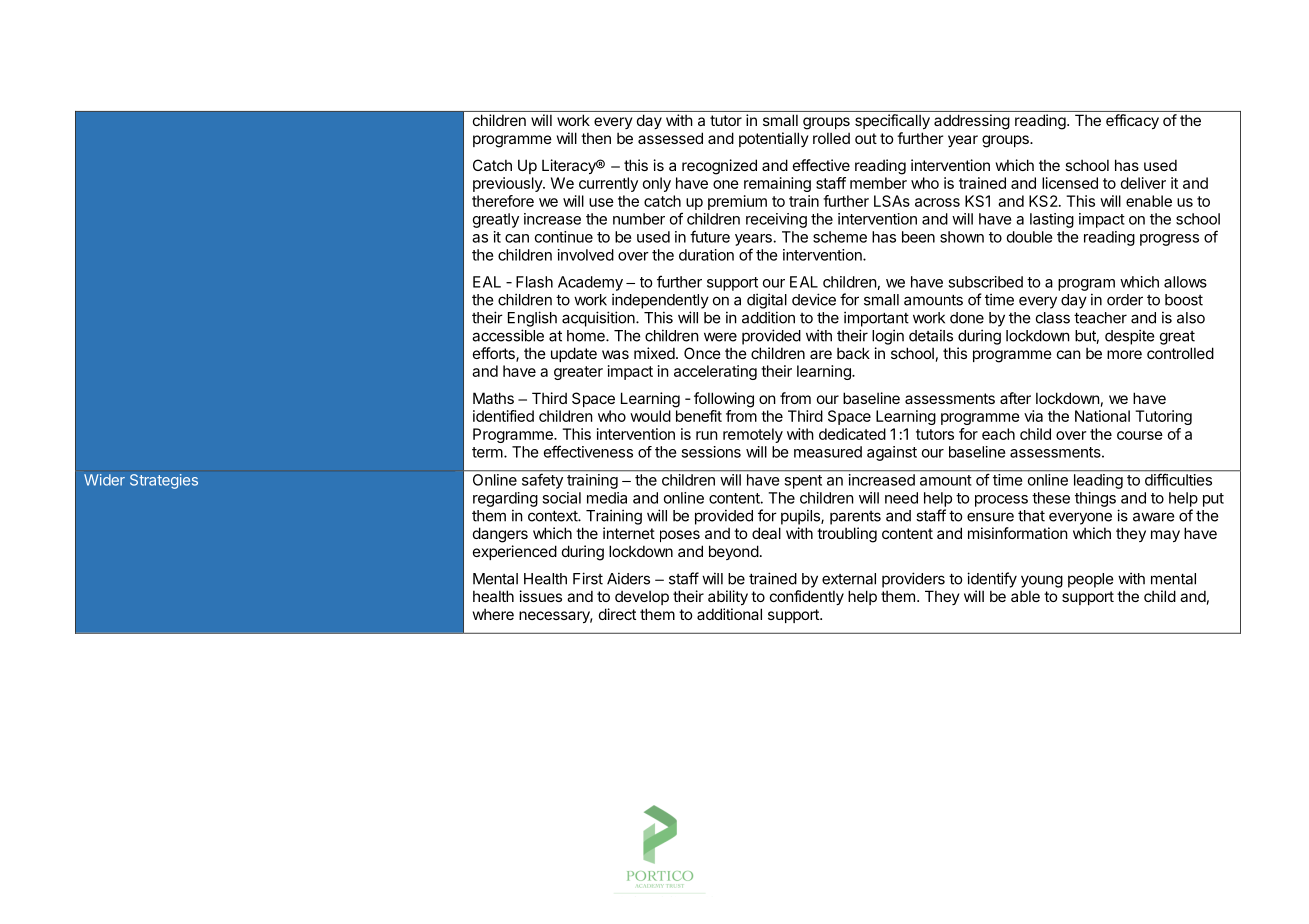 This screenshot has height=924, width=1309. I want to click on order, so click(1125, 300).
